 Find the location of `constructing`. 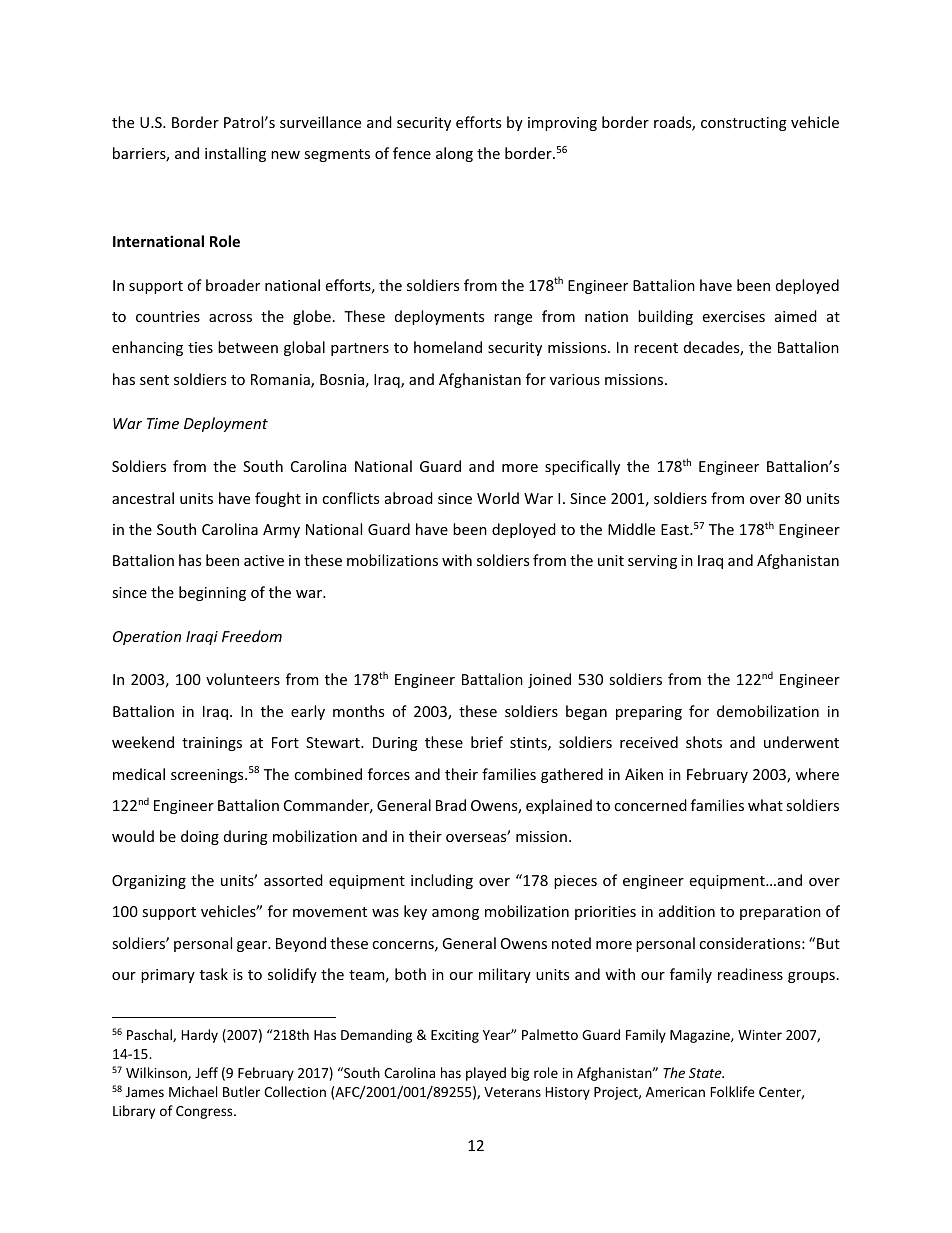

constructing is located at coordinates (744, 124).
